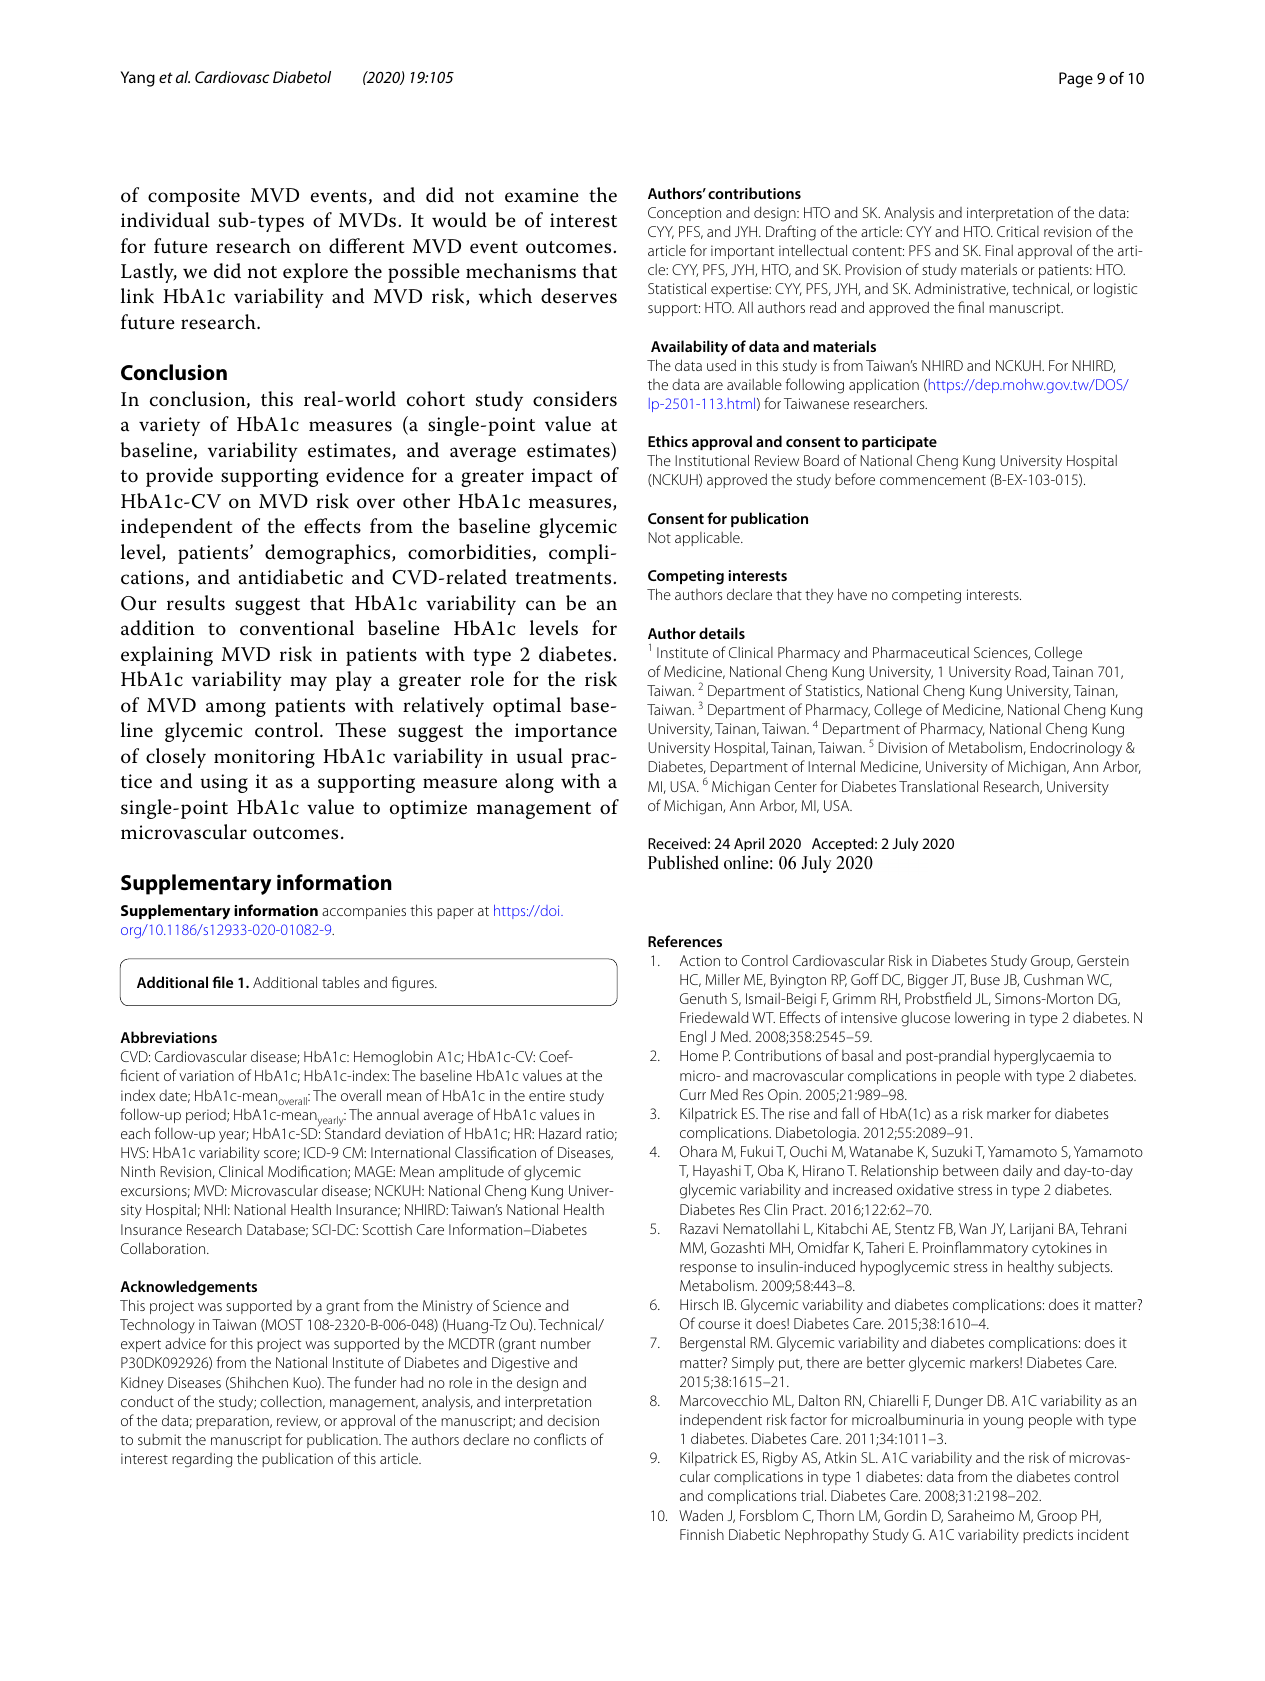  Describe the element at coordinates (542, 195) in the image. I see `examine` at that location.
